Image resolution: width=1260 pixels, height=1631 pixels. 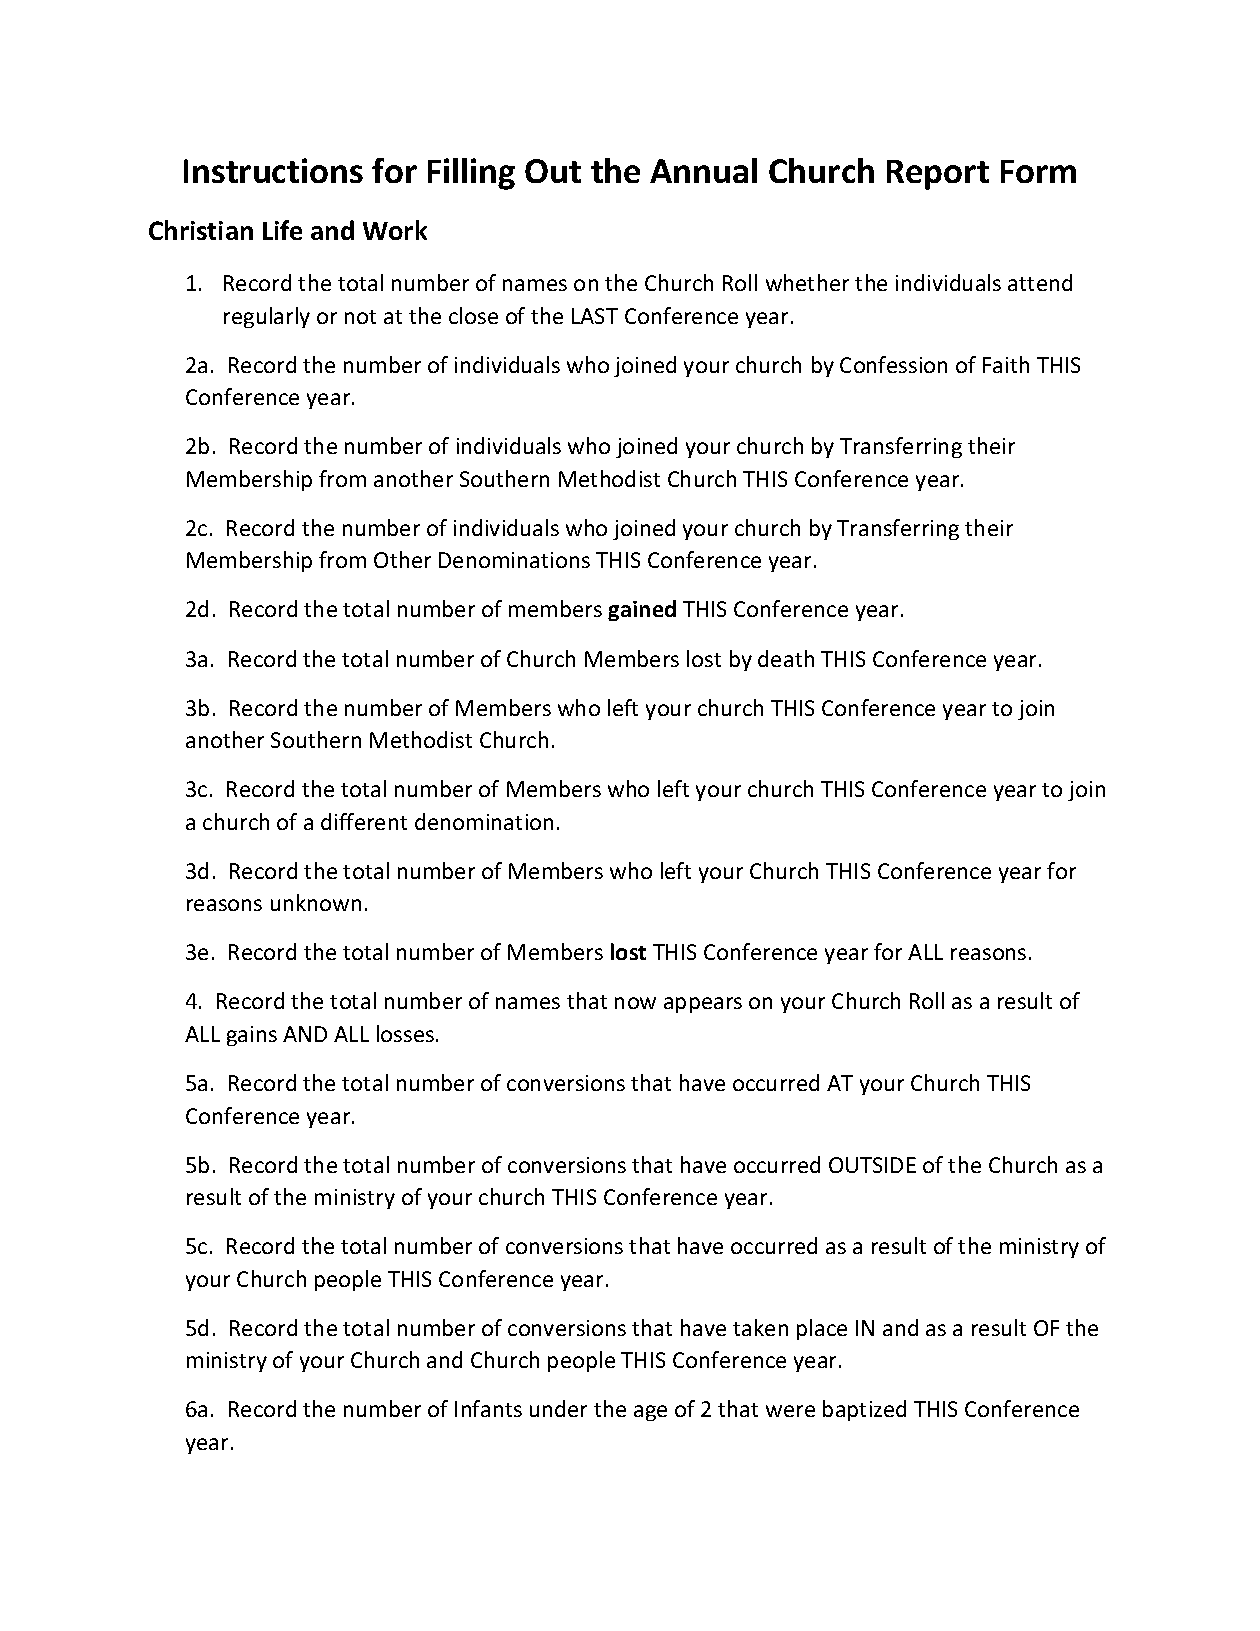 What do you see at coordinates (938, 175) in the screenshot?
I see `Report` at bounding box center [938, 175].
